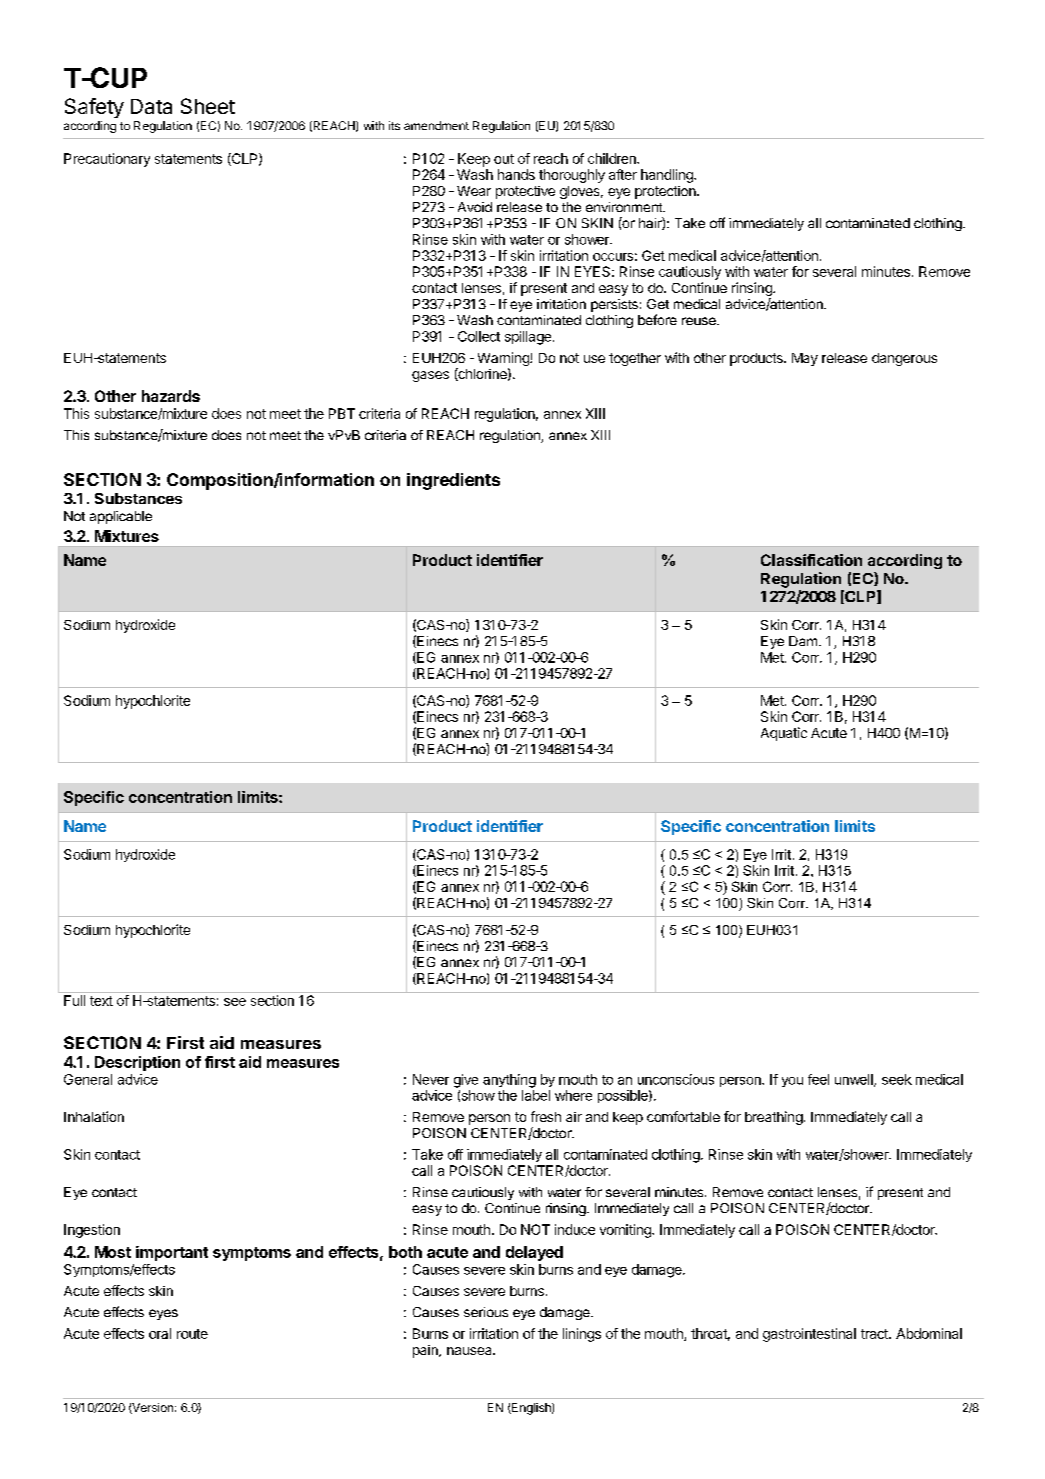 The width and height of the image is (1045, 1479). Describe the element at coordinates (811, 560) in the image. I see `Classification` at that location.
